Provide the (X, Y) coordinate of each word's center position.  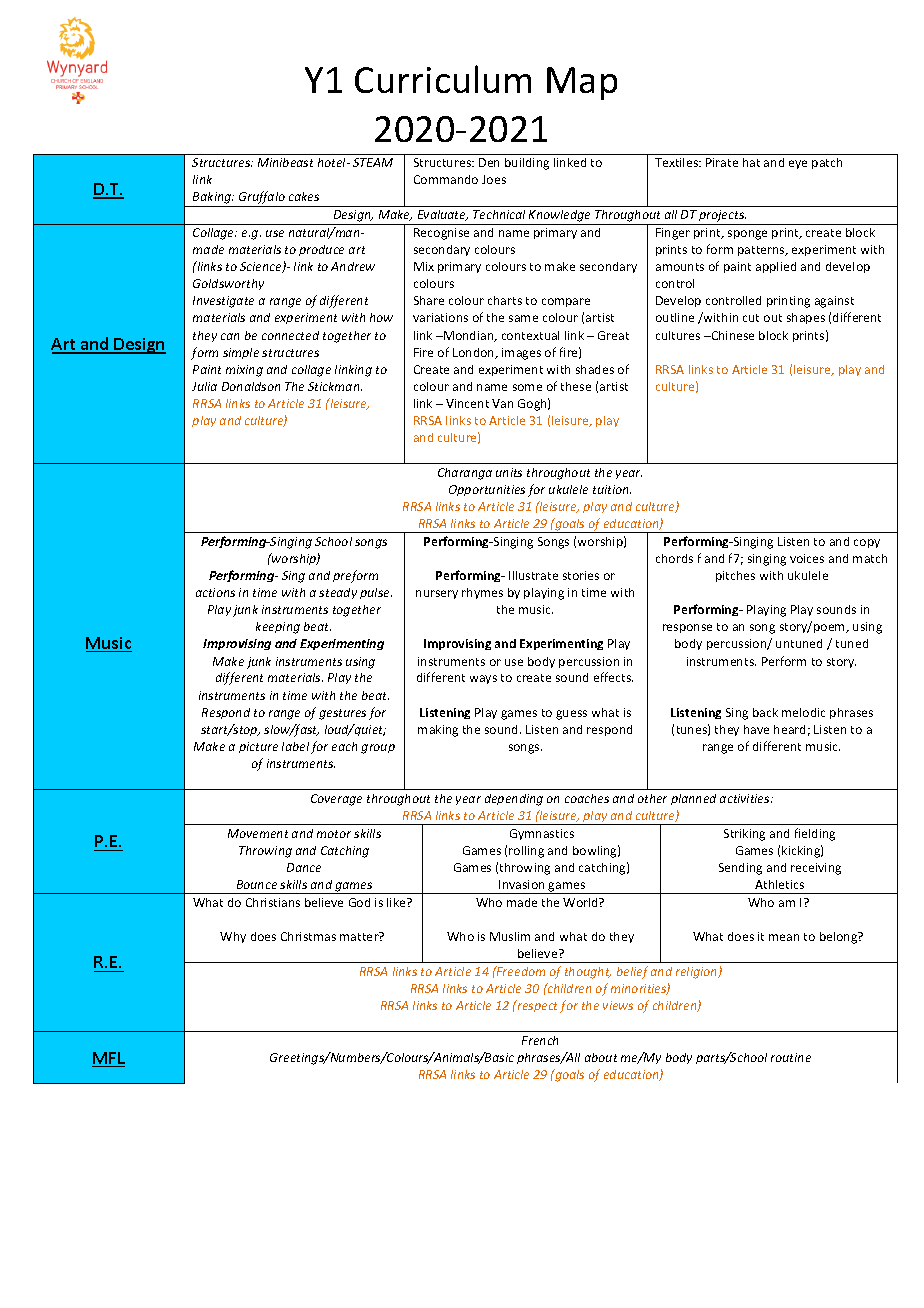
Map (582, 83)
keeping (278, 628)
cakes (304, 196)
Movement (258, 833)
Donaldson (251, 386)
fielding (815, 834)
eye (798, 164)
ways (483, 679)
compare (566, 302)
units (509, 472)
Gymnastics (542, 834)
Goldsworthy (228, 284)
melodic (803, 712)
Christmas (308, 936)
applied (776, 267)
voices (807, 558)
